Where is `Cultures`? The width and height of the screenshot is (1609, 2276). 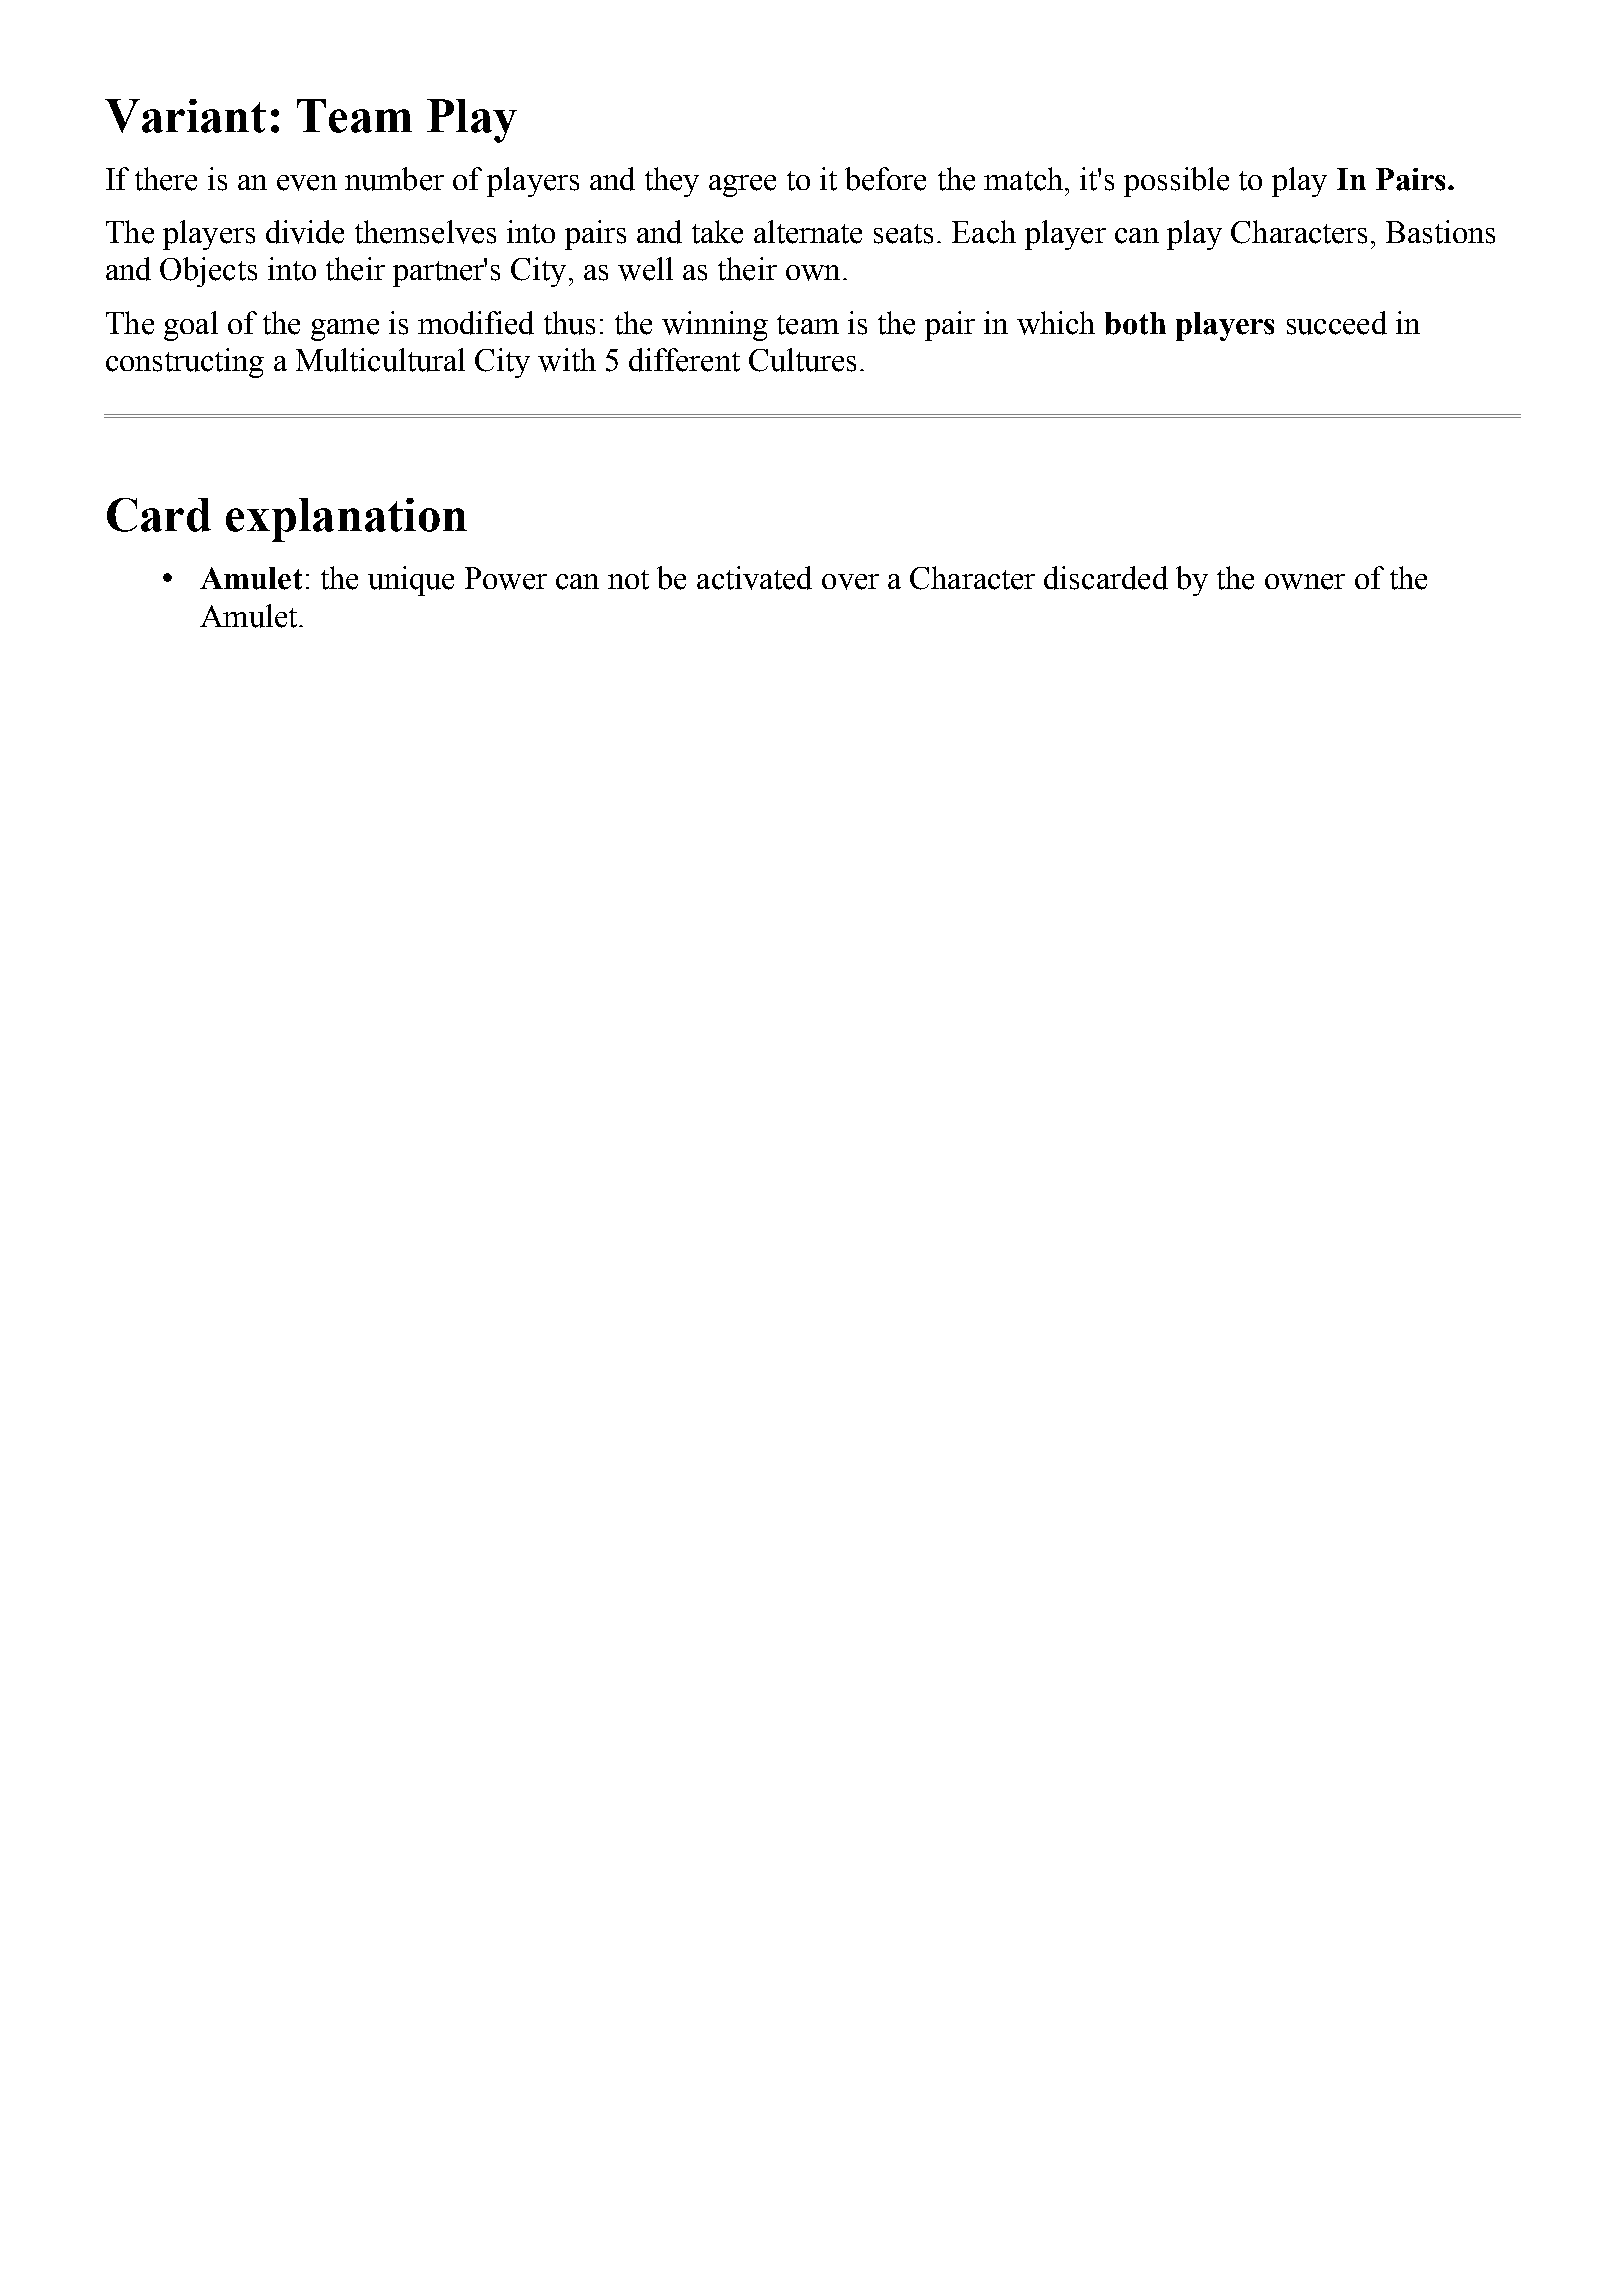
Cultures is located at coordinates (802, 360).
